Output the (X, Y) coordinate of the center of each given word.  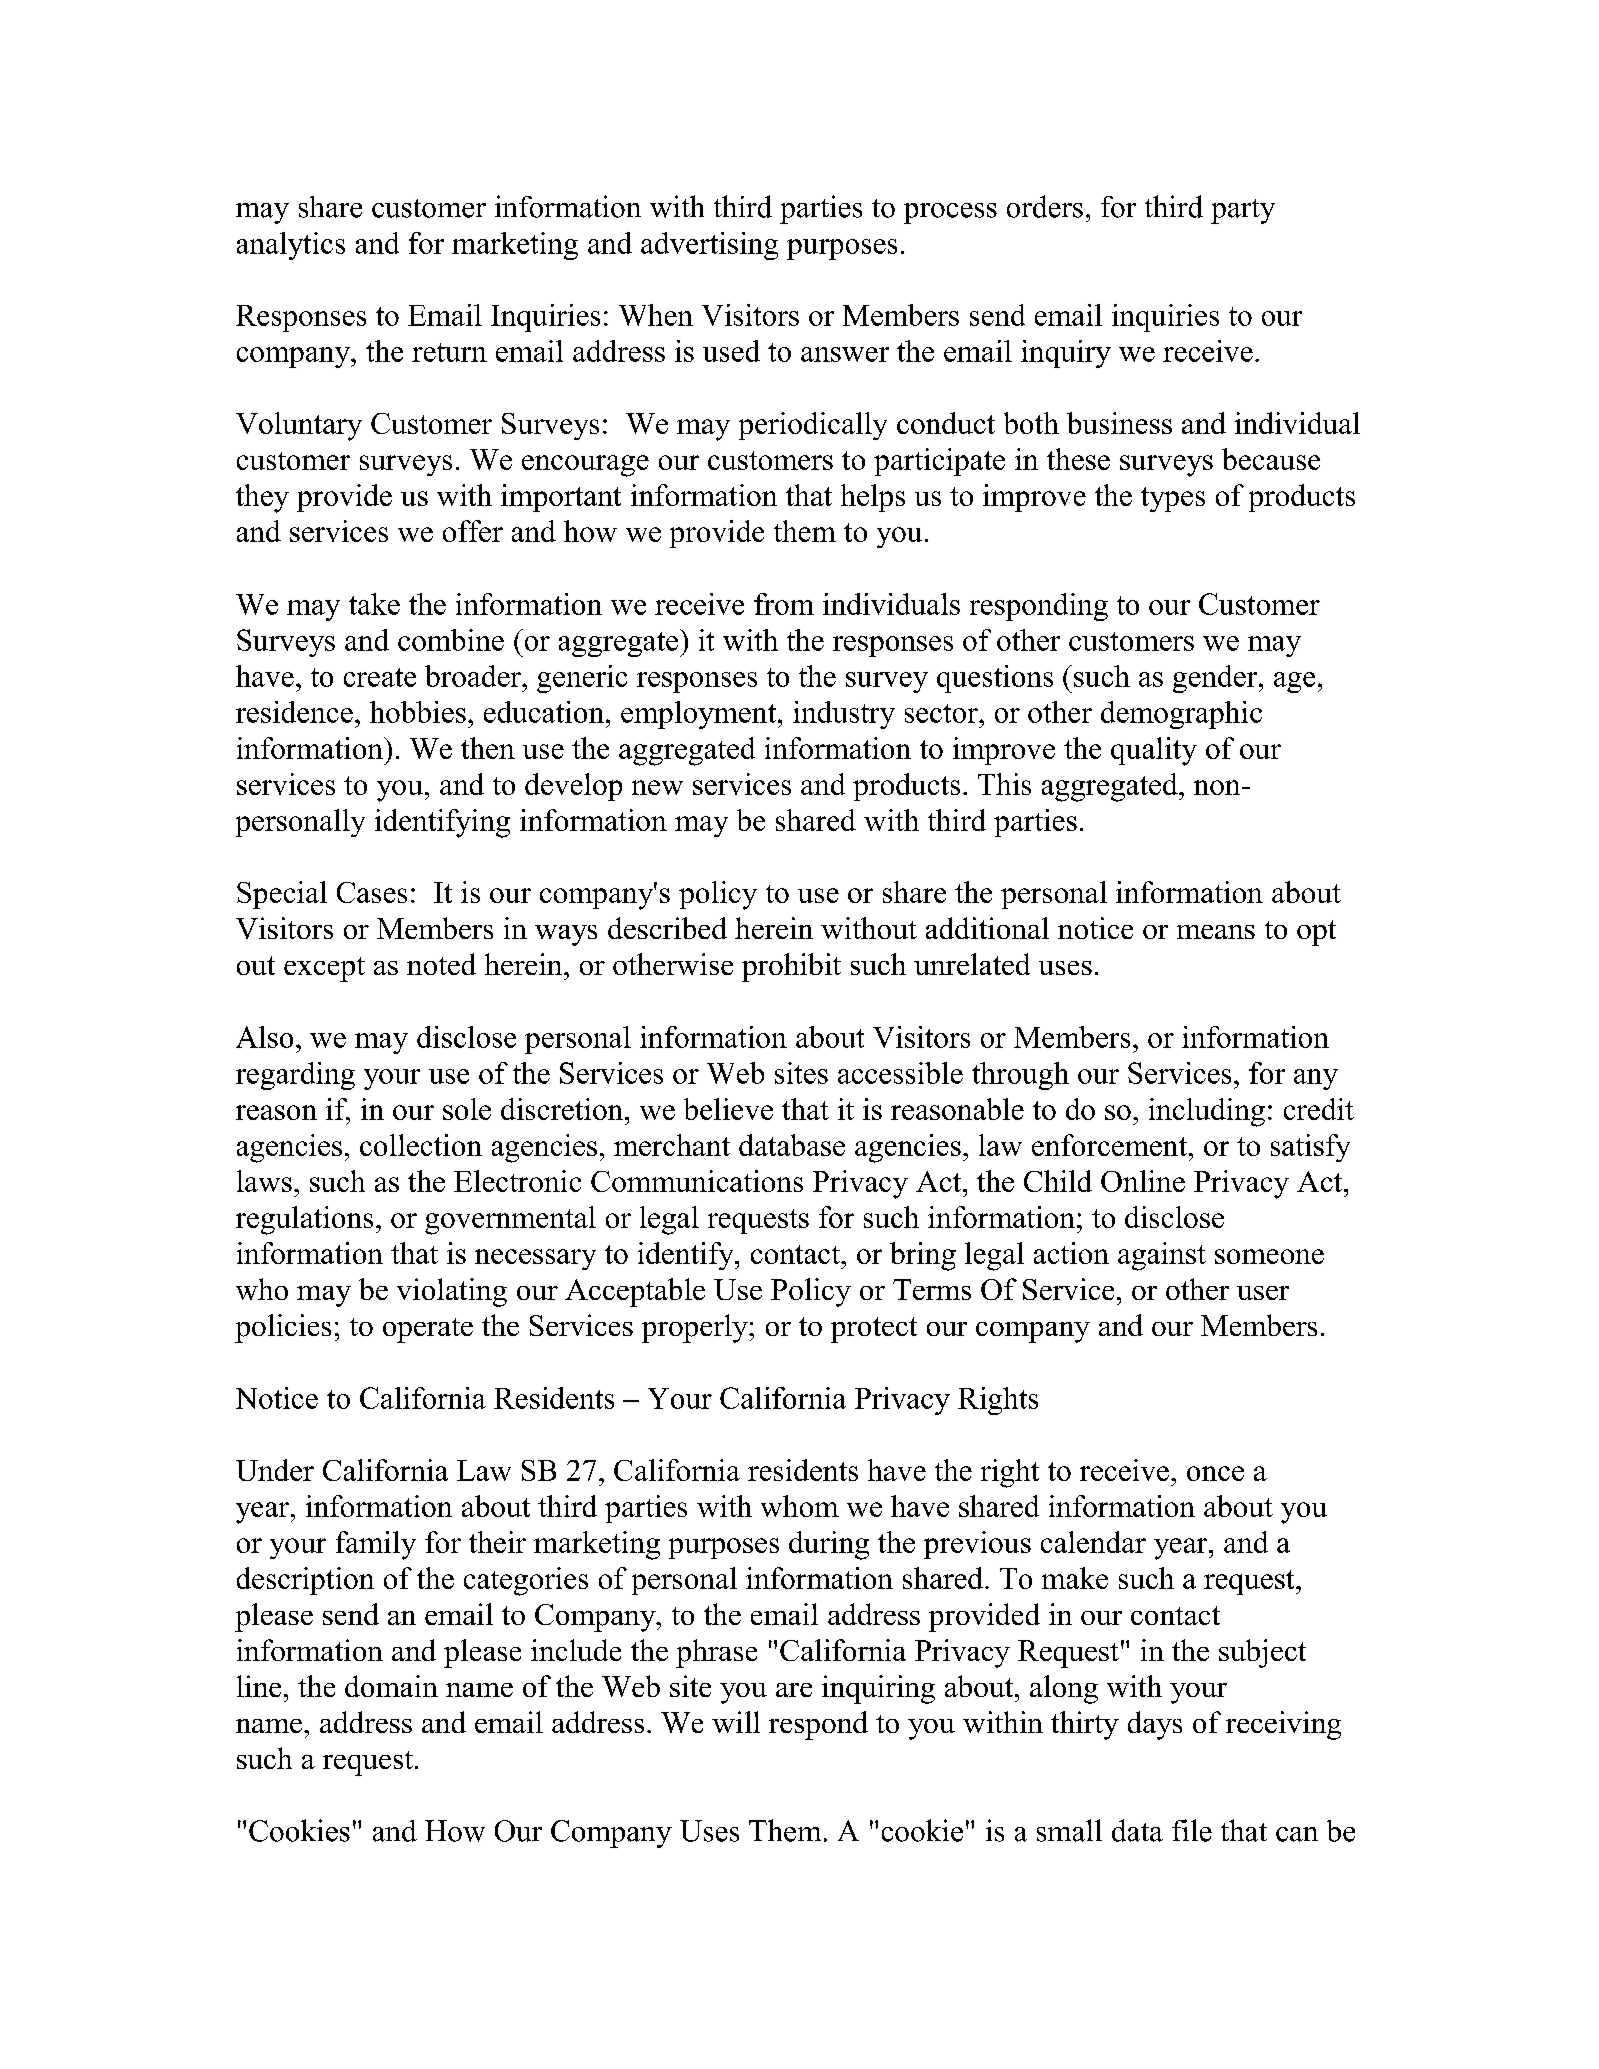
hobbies (418, 712)
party (1243, 211)
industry (844, 715)
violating (452, 1292)
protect (874, 1330)
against (1162, 1256)
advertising (709, 246)
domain (391, 1686)
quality (1154, 751)
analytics (291, 246)
